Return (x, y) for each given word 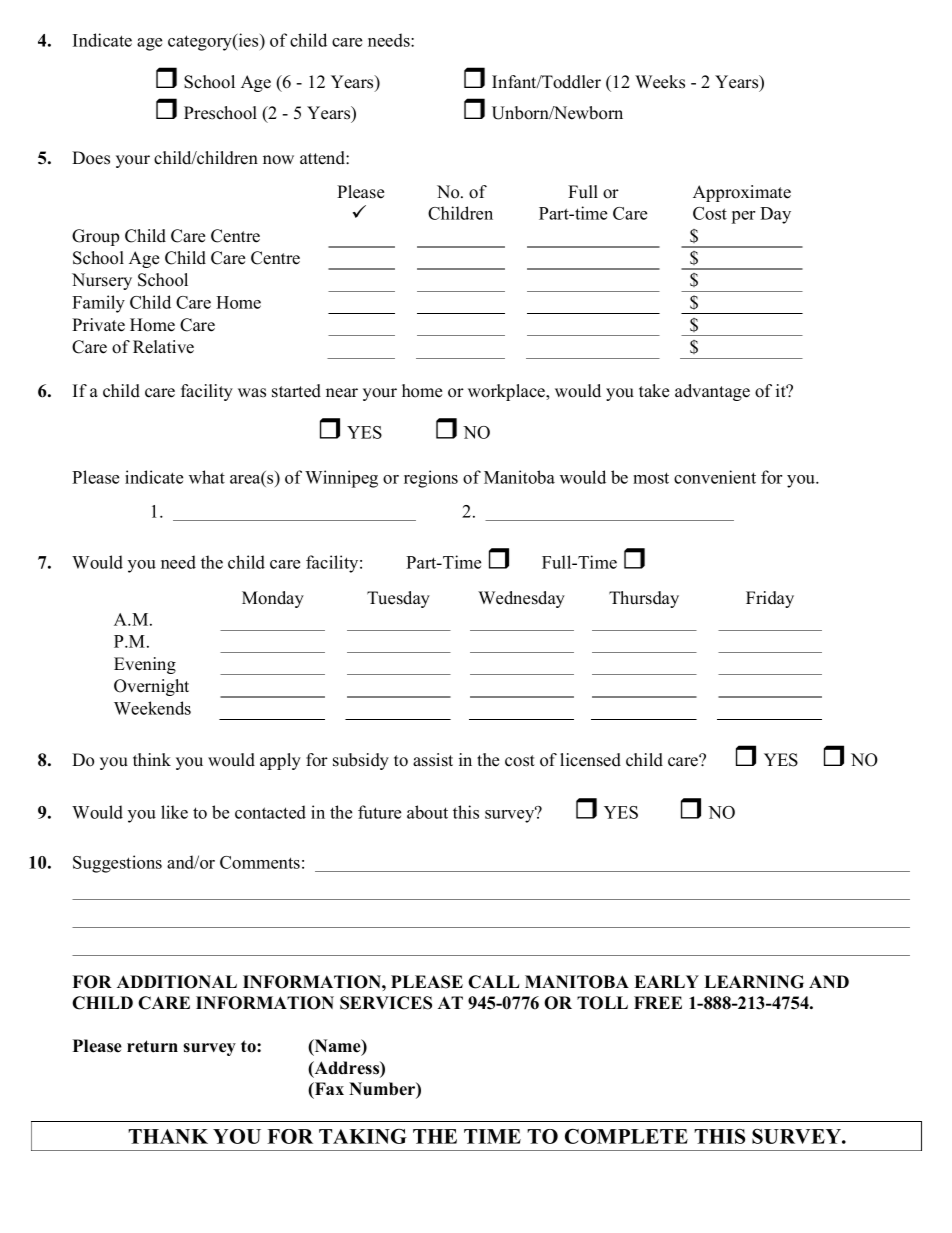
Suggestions (117, 864)
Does (91, 158)
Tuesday (398, 599)
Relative (163, 347)
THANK (168, 1136)
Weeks (660, 82)
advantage (712, 392)
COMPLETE (626, 1136)
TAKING (363, 1136)
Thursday (644, 599)
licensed (590, 760)
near (342, 393)
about (427, 812)
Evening (145, 665)
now (278, 160)
